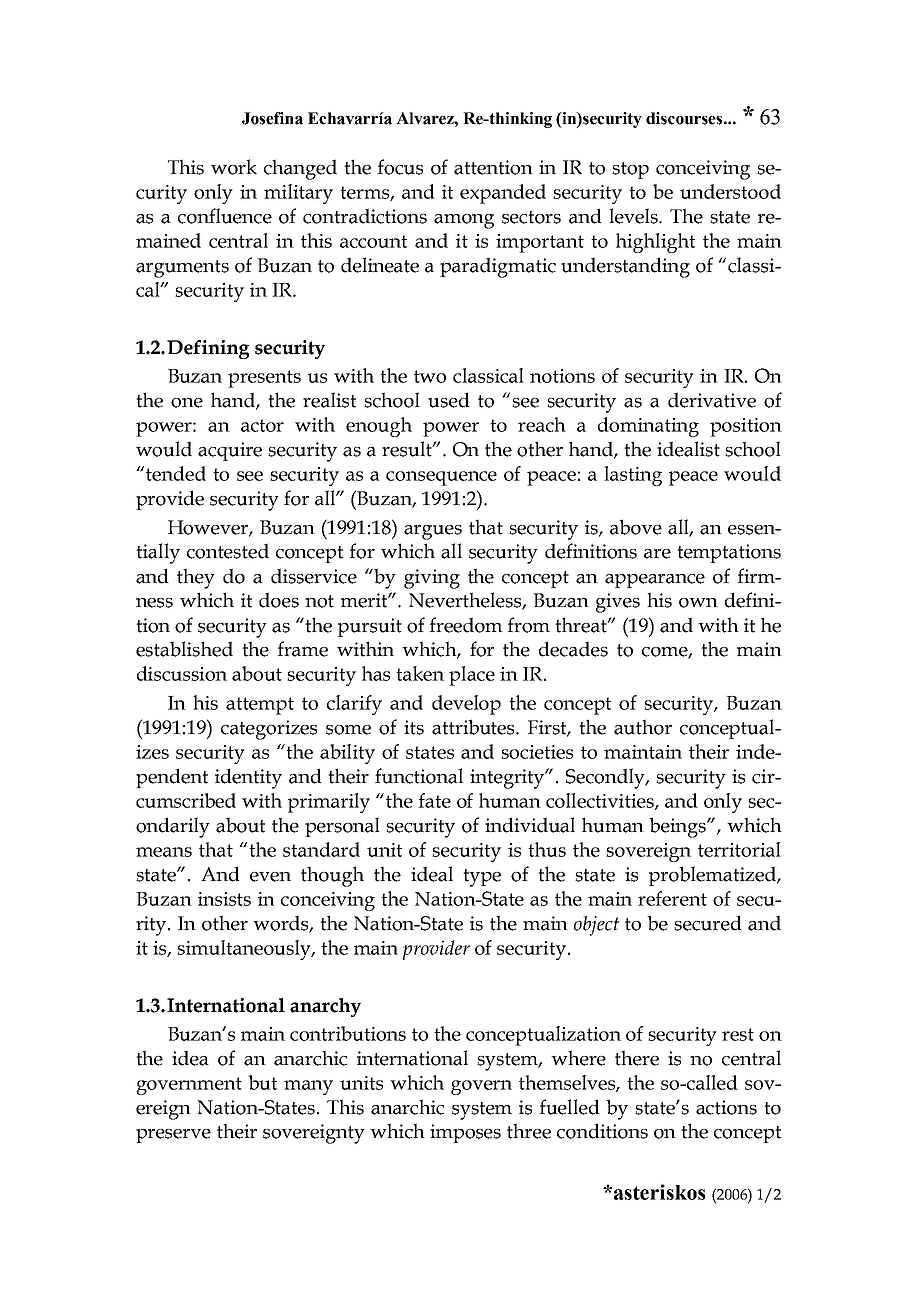 The height and width of the screenshot is (1303, 924). I want to click on used, so click(449, 400).
